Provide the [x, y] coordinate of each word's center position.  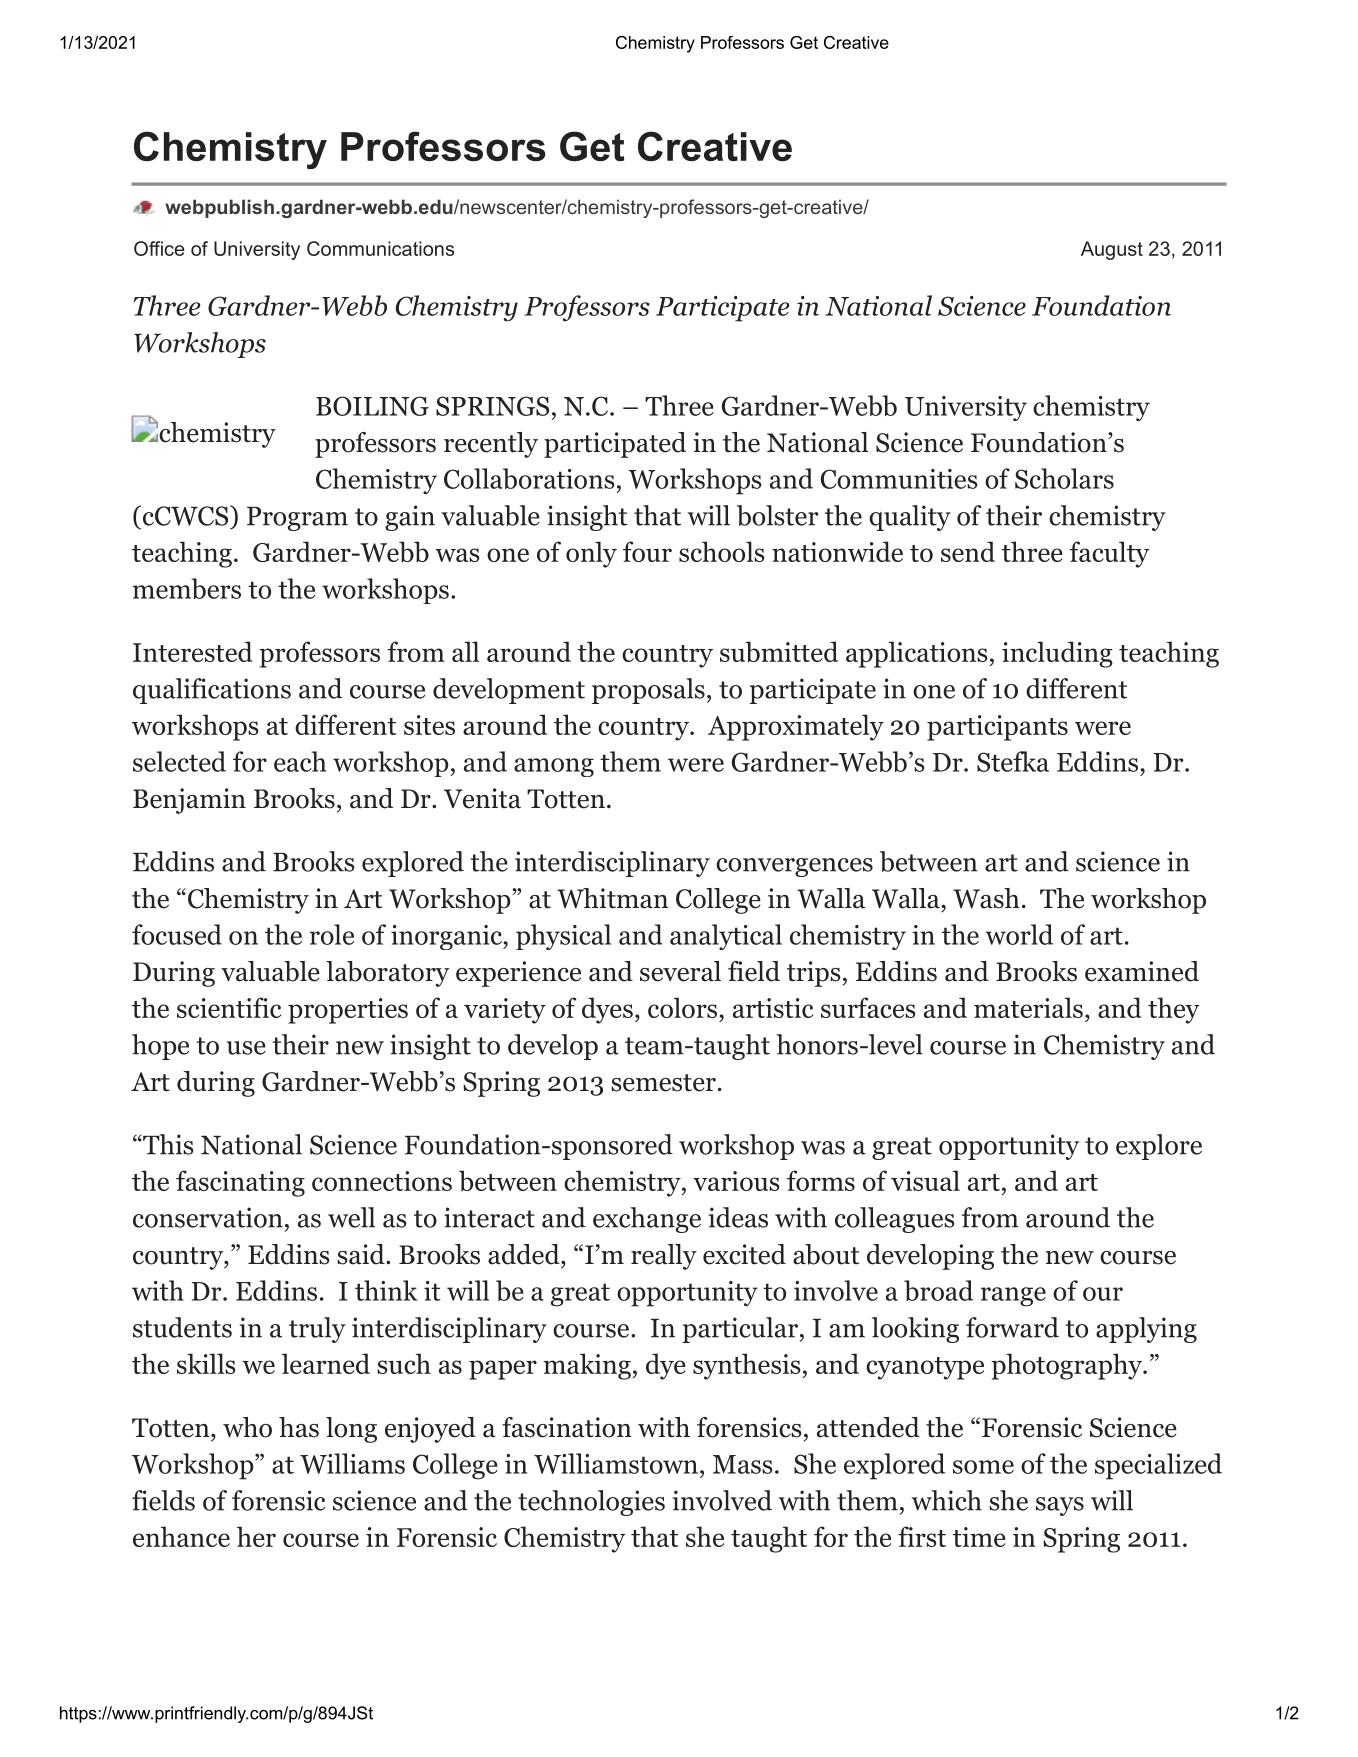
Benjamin [189, 801]
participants [997, 728]
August [1112, 250]
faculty [1109, 554]
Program [297, 519]
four [647, 551]
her [256, 1536]
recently [491, 445]
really [664, 1257]
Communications [380, 248]
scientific [229, 1007]
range [1013, 1297]
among [554, 767]
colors [682, 1007]
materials [1028, 1007]
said [362, 1254]
